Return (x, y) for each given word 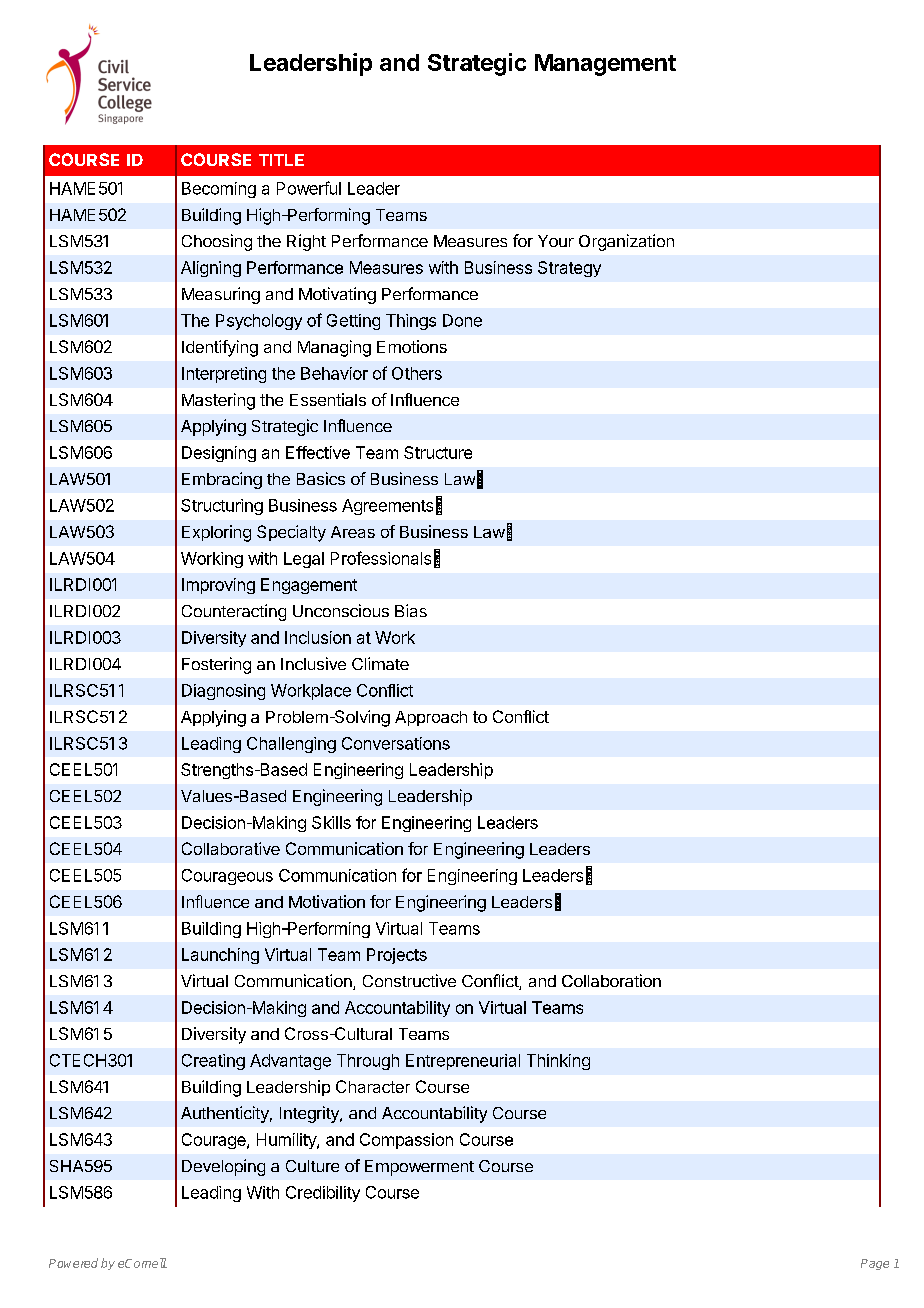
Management (605, 65)
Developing (223, 1167)
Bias (411, 610)
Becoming (219, 190)
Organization (626, 242)
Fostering (216, 665)
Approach (431, 718)
